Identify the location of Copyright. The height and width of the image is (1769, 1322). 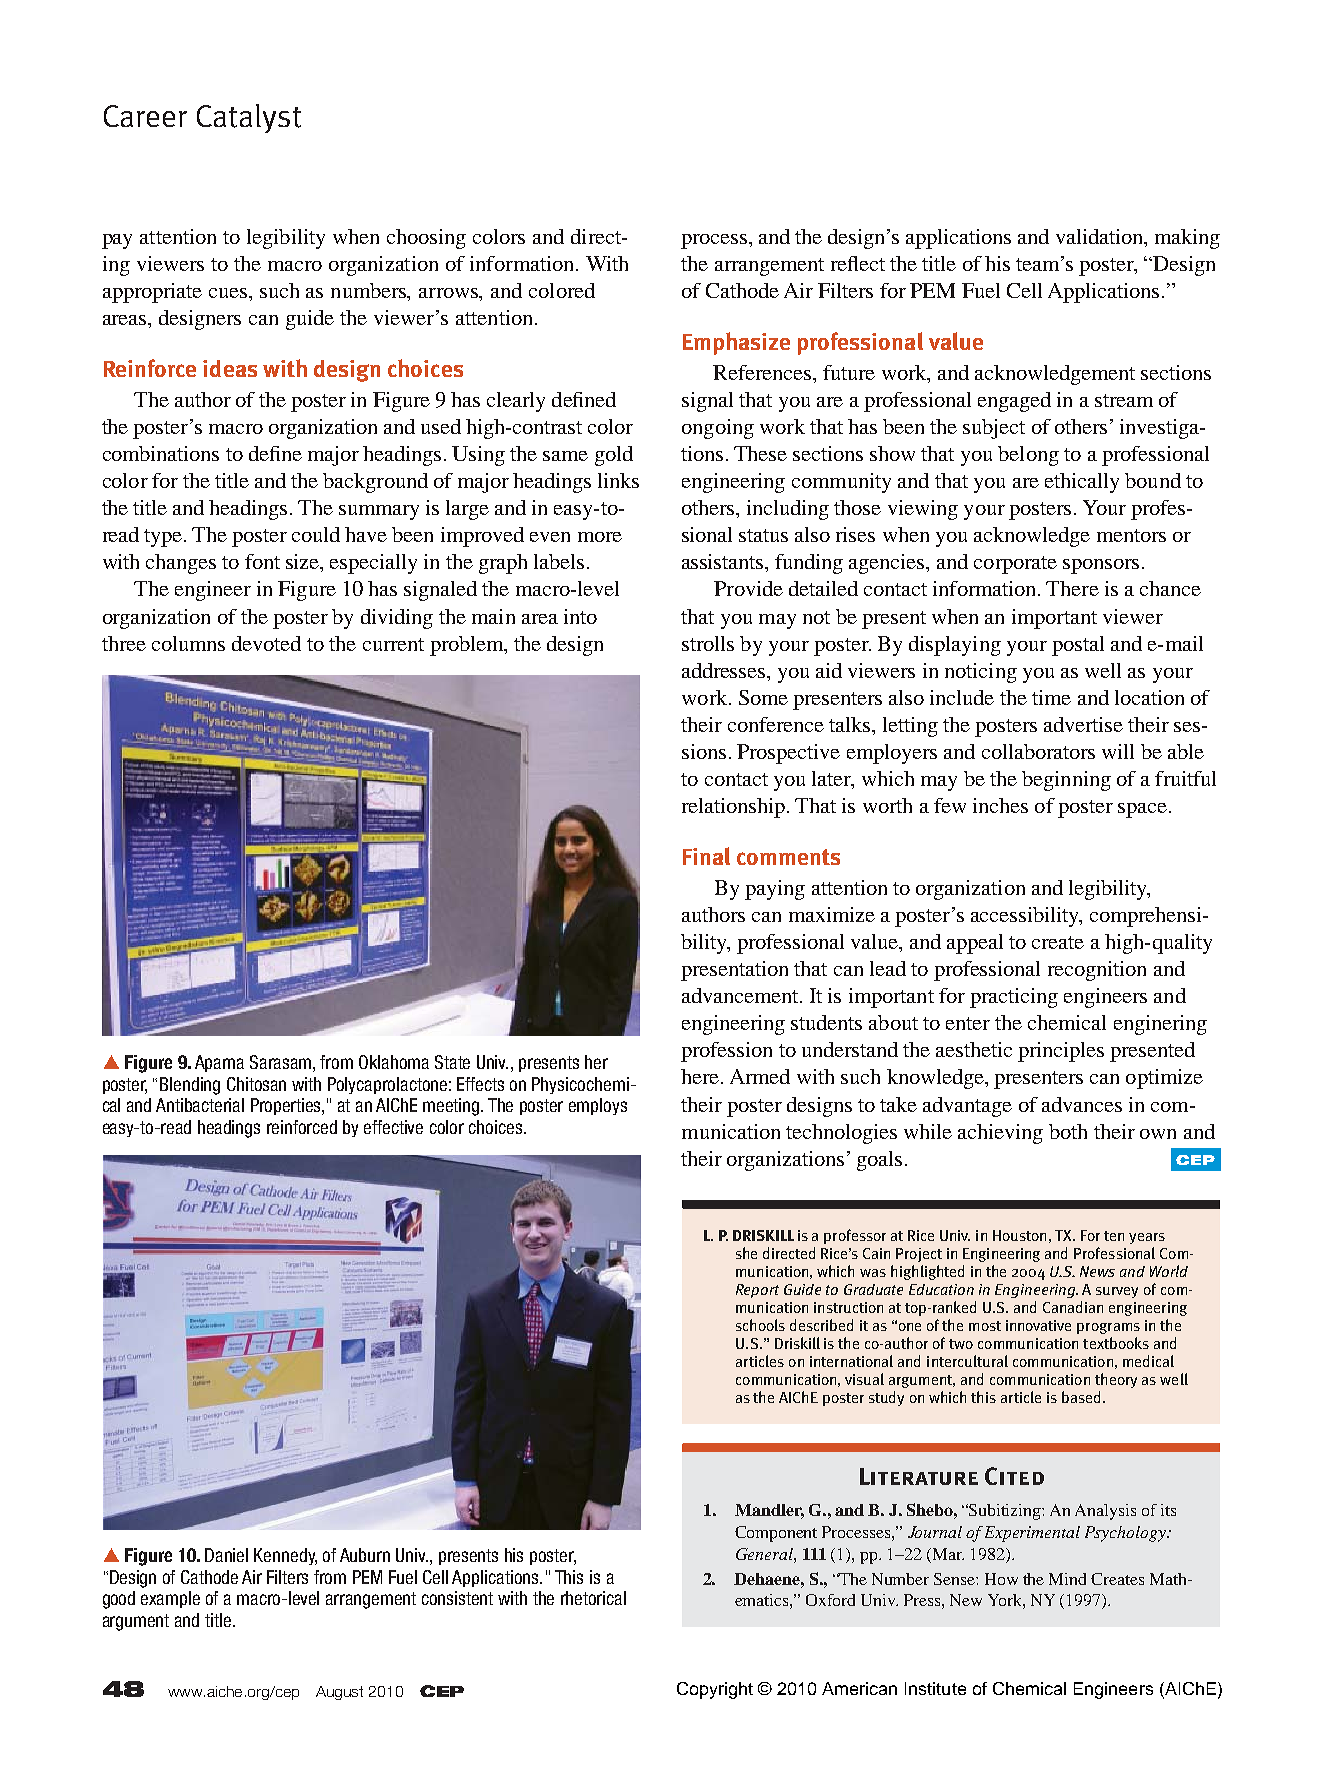
(715, 1690).
